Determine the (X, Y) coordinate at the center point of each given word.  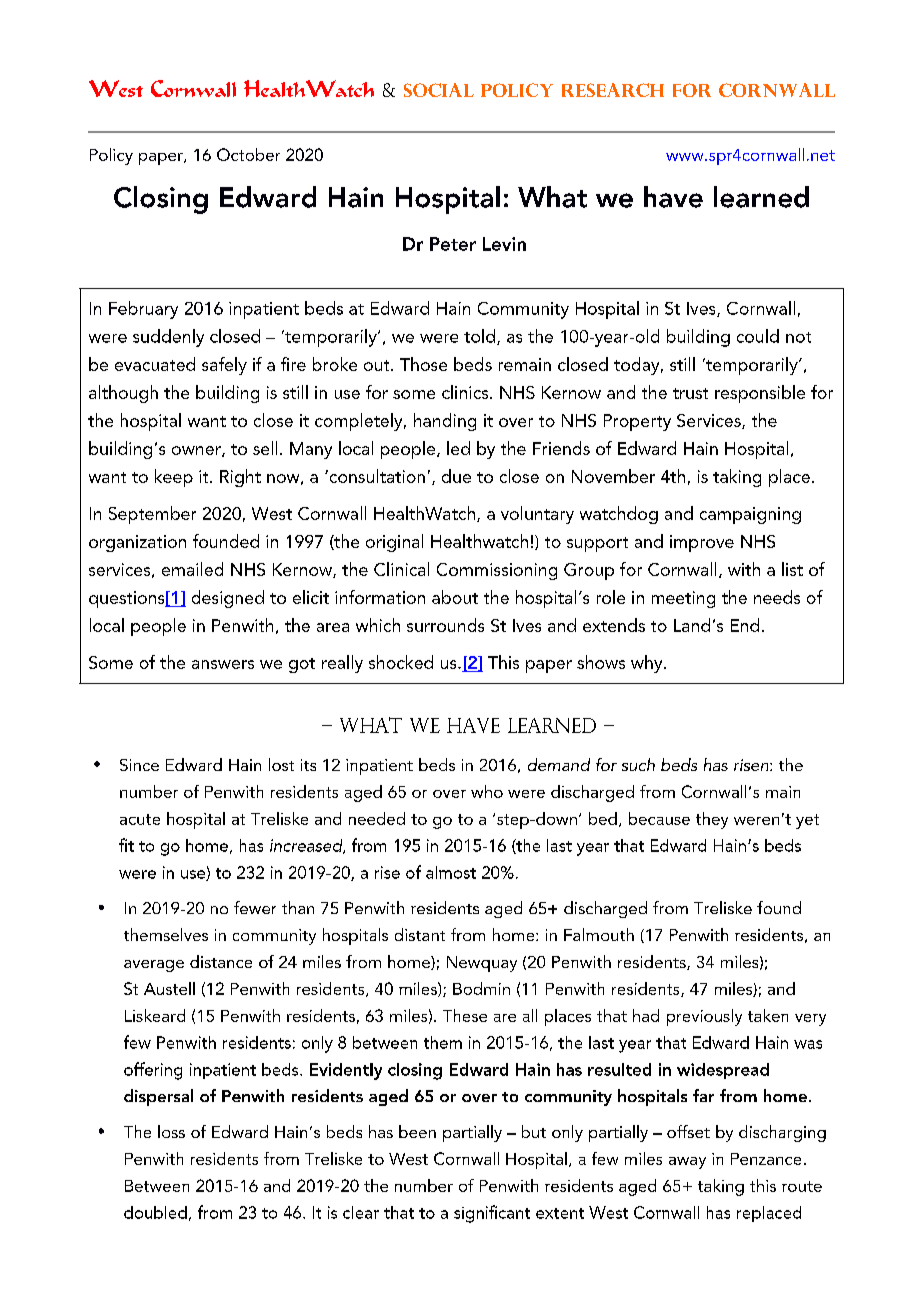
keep (174, 478)
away (687, 1163)
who (487, 791)
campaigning (750, 515)
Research (613, 90)
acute (140, 819)
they (712, 820)
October (248, 154)
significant (492, 1214)
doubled (155, 1212)
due (456, 476)
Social (439, 90)
